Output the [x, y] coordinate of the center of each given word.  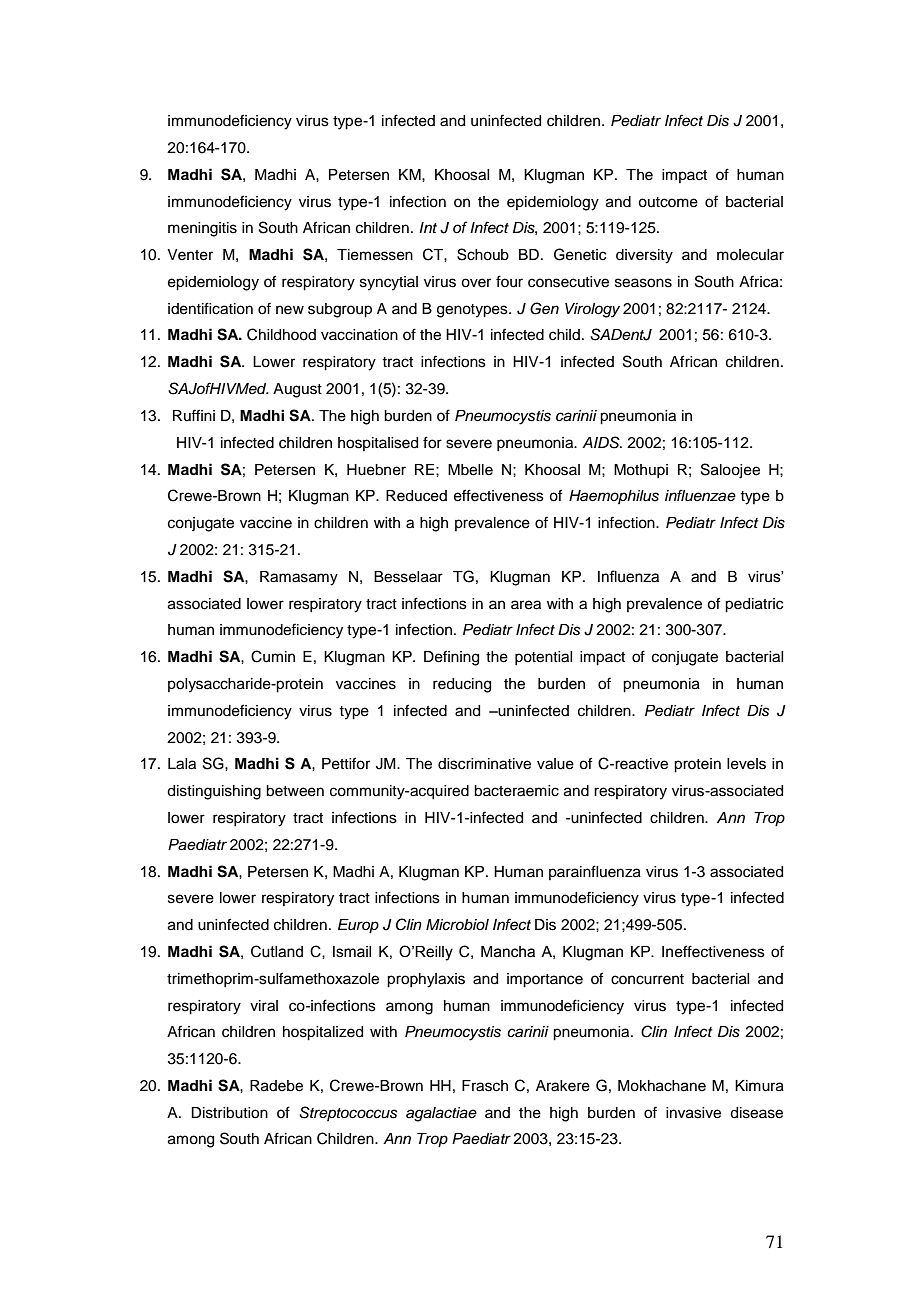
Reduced [416, 496]
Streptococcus [348, 1113]
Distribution [229, 1113]
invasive [693, 1113]
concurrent [647, 979]
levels [746, 764]
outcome [668, 202]
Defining [451, 658]
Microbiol [457, 924]
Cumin [273, 656]
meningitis [202, 229]
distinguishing [214, 792]
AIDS [602, 442]
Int [428, 227]
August [297, 390]
